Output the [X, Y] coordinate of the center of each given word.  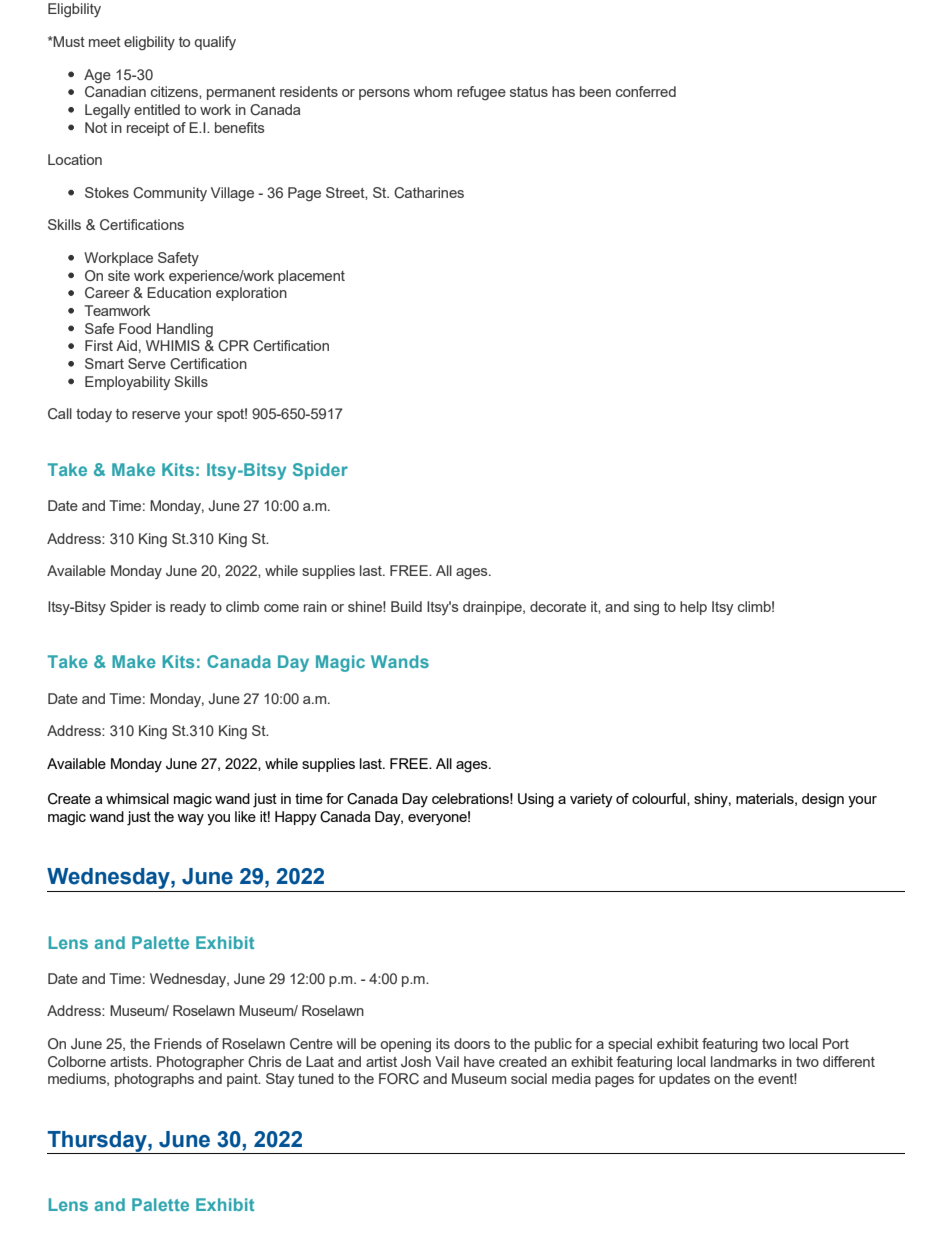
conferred [646, 91]
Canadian [115, 91]
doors [472, 1043]
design [823, 800]
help [693, 608]
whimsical [137, 798]
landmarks [744, 1061]
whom [433, 91]
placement [311, 277]
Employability [127, 383]
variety [591, 800]
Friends [178, 1043]
